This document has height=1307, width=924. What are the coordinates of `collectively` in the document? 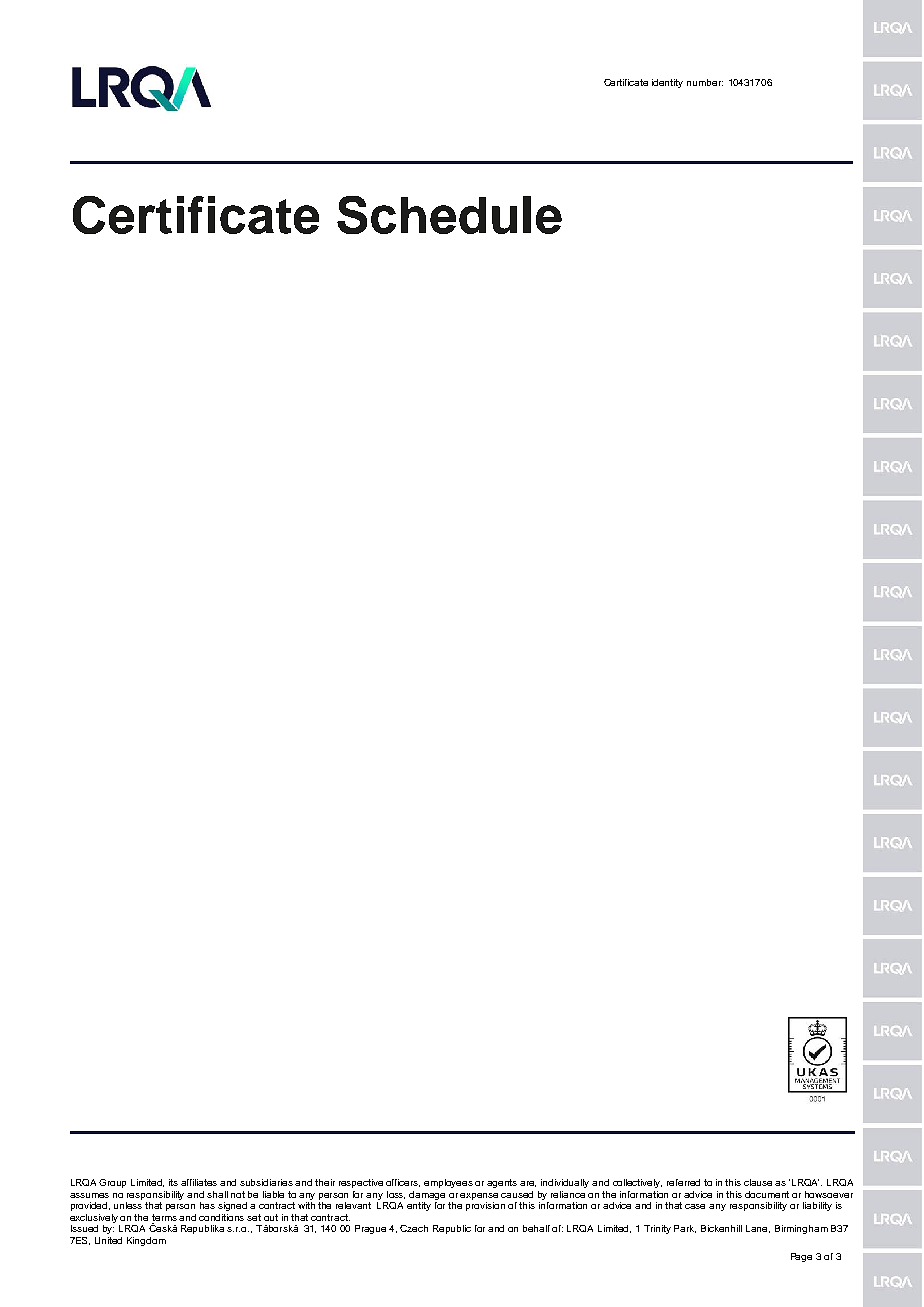 It's located at (637, 1183).
